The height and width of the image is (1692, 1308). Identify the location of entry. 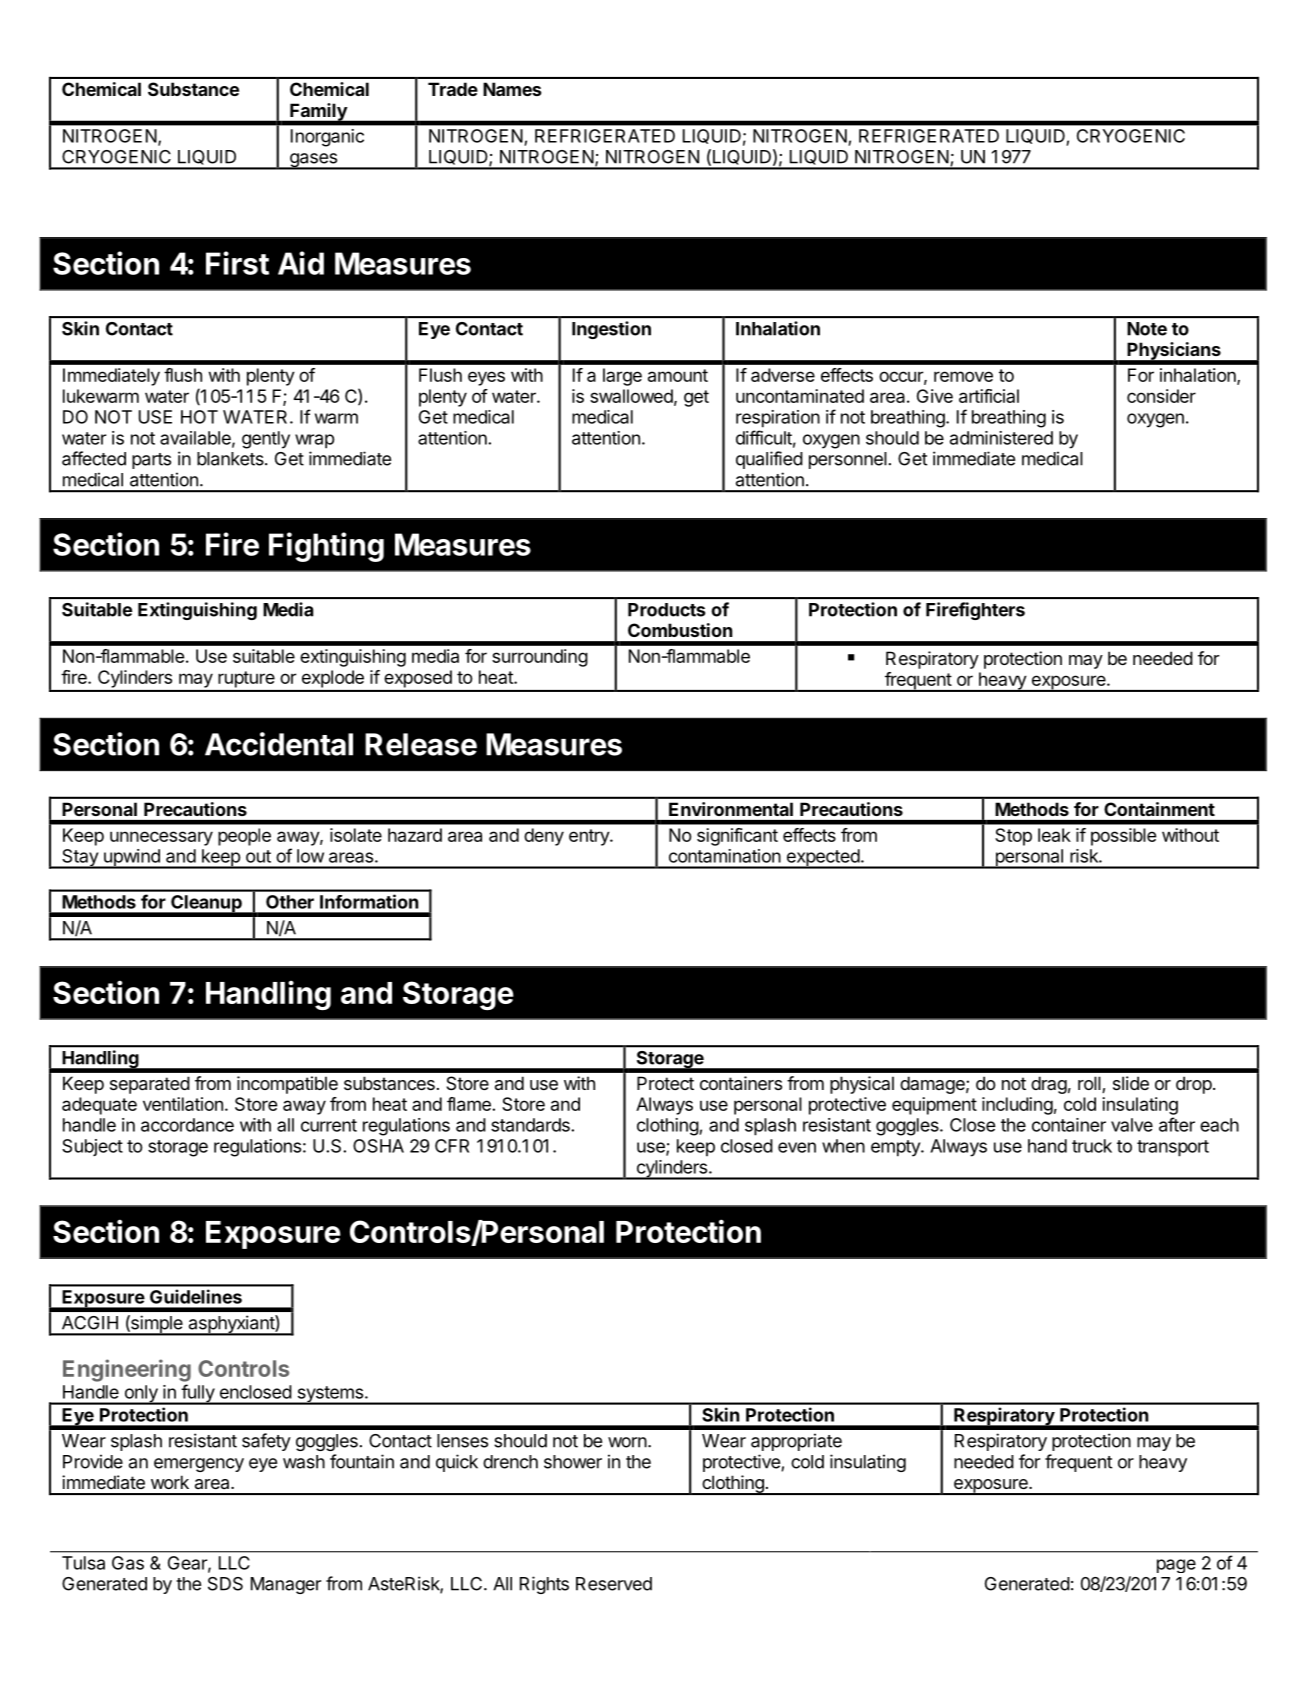
(590, 837).
